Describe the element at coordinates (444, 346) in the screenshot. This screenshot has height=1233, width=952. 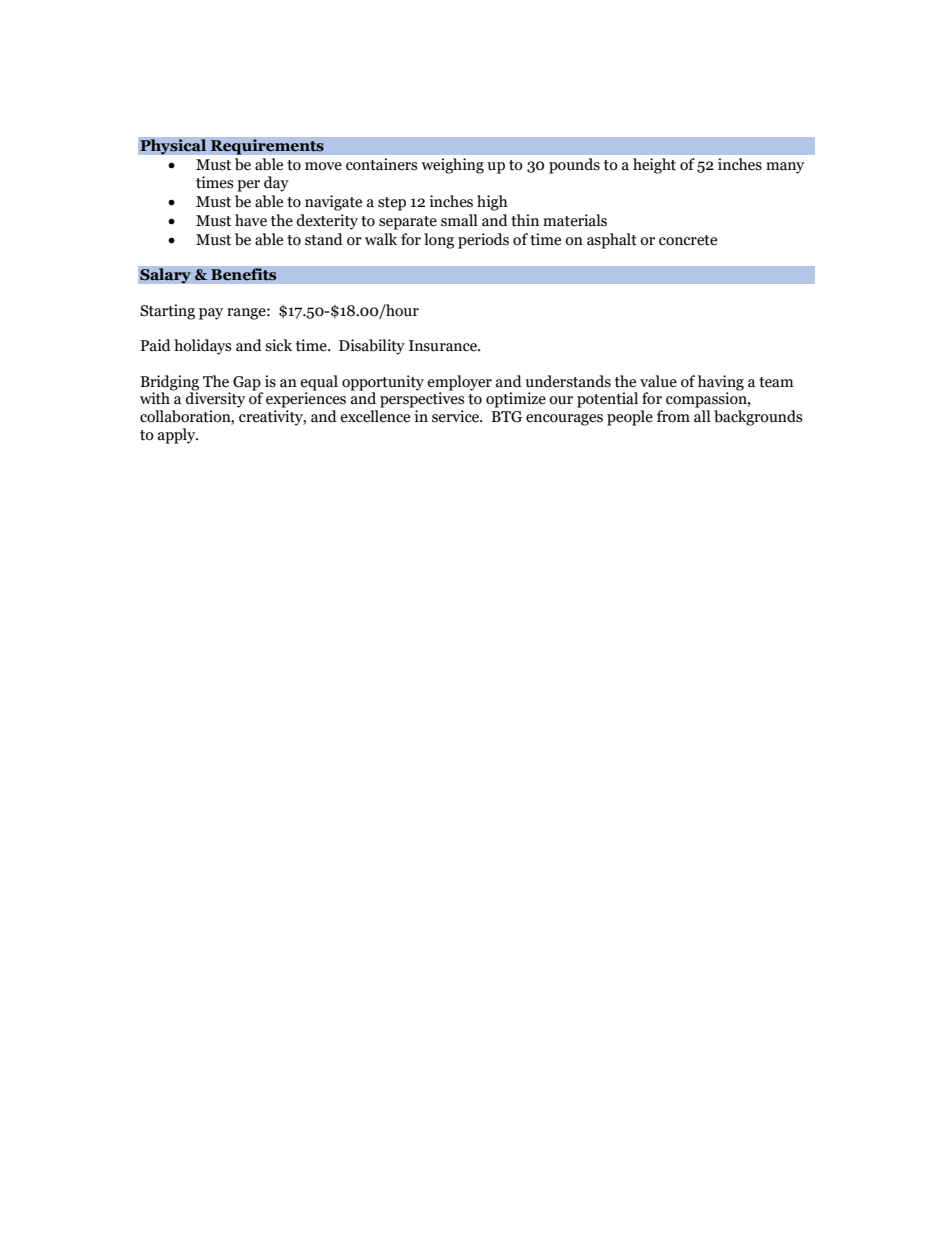
I see `Insurance` at that location.
